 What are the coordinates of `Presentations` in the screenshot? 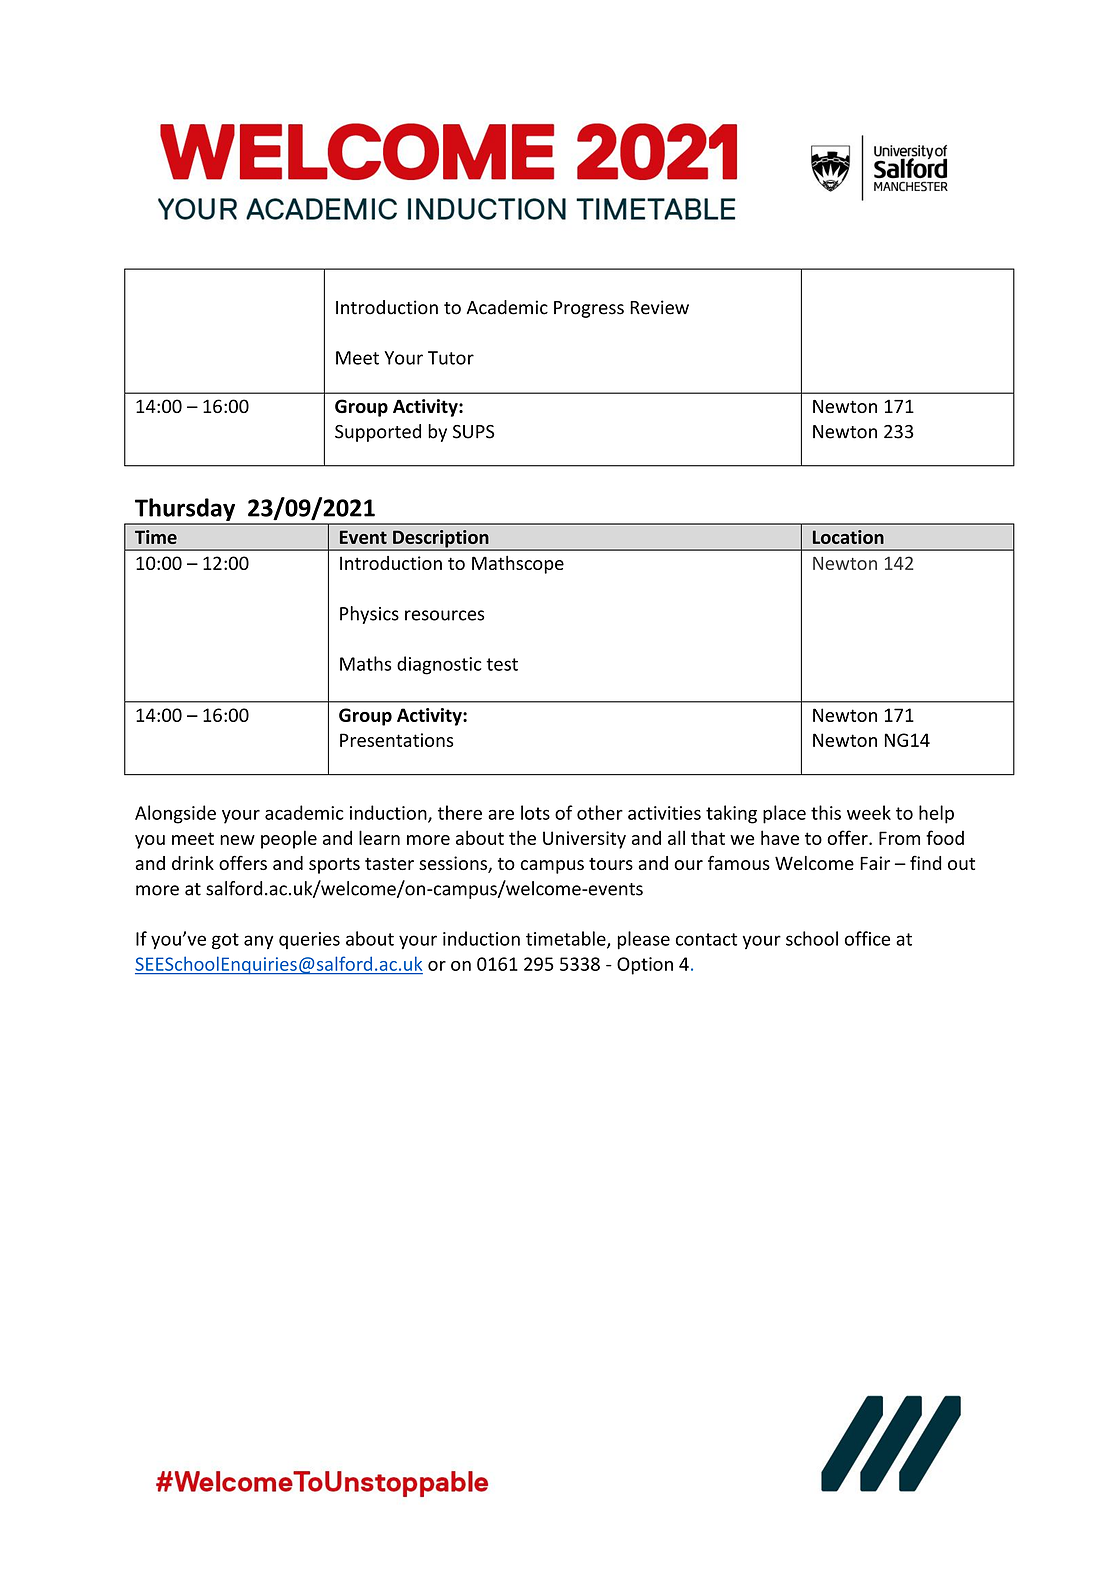 It's located at (396, 740).
